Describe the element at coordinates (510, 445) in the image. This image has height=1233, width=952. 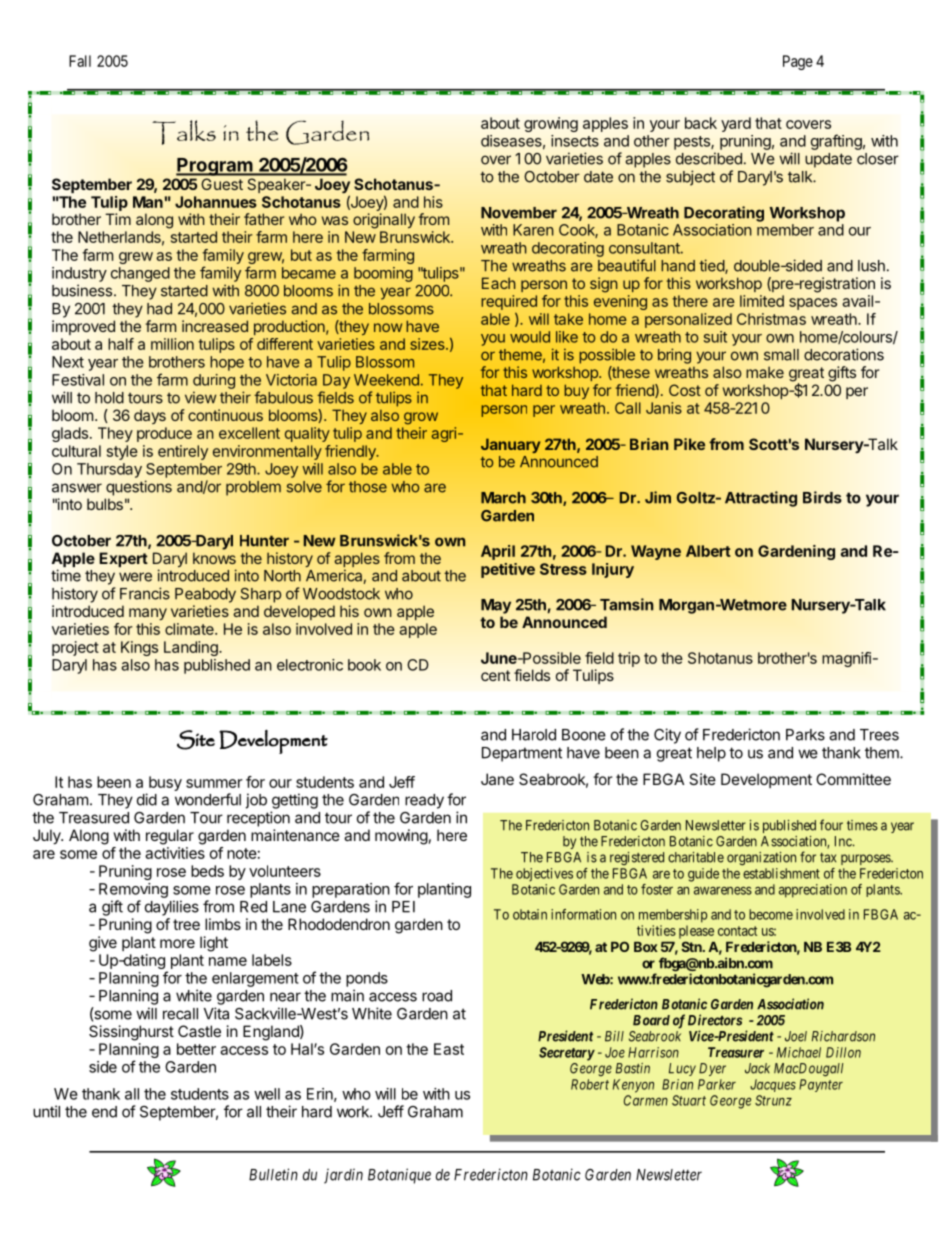
I see `January` at that location.
